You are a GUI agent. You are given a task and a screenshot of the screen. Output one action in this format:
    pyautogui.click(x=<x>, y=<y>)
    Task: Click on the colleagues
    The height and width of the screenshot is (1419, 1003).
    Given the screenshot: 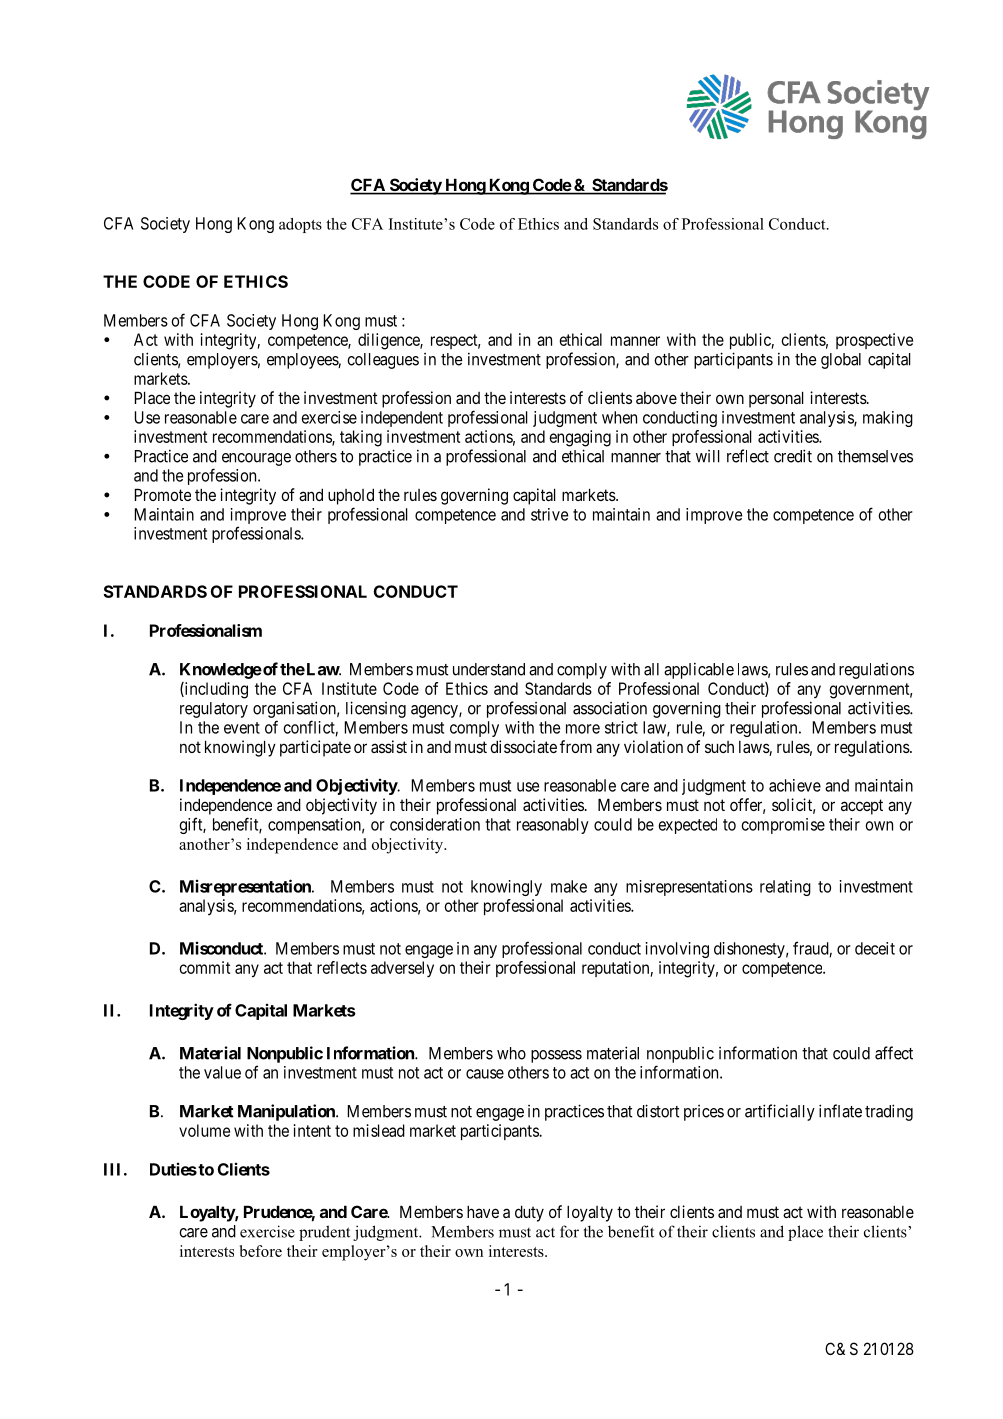 What is the action you would take?
    pyautogui.click(x=383, y=361)
